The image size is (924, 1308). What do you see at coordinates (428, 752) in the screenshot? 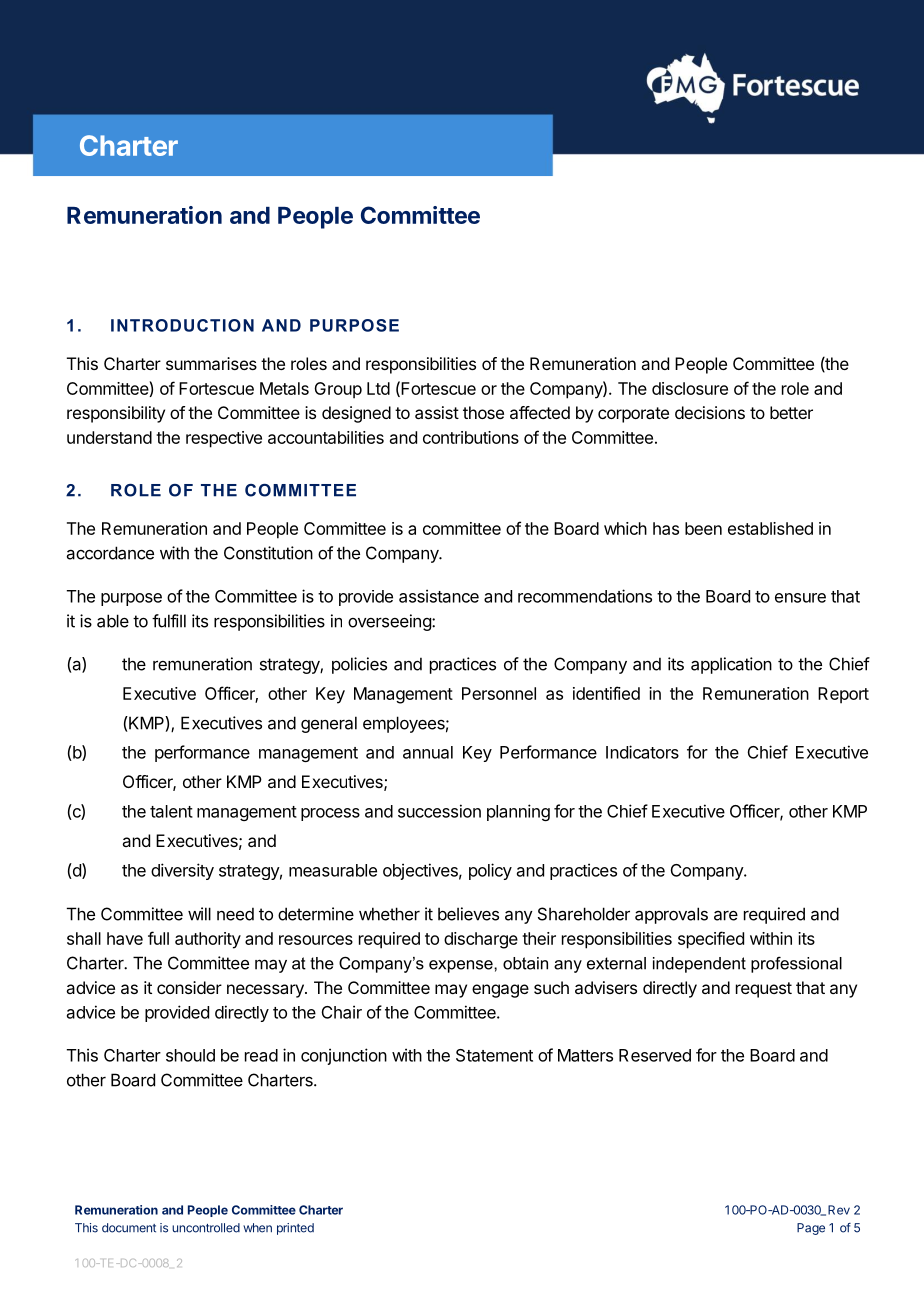
I see `annual` at bounding box center [428, 752].
